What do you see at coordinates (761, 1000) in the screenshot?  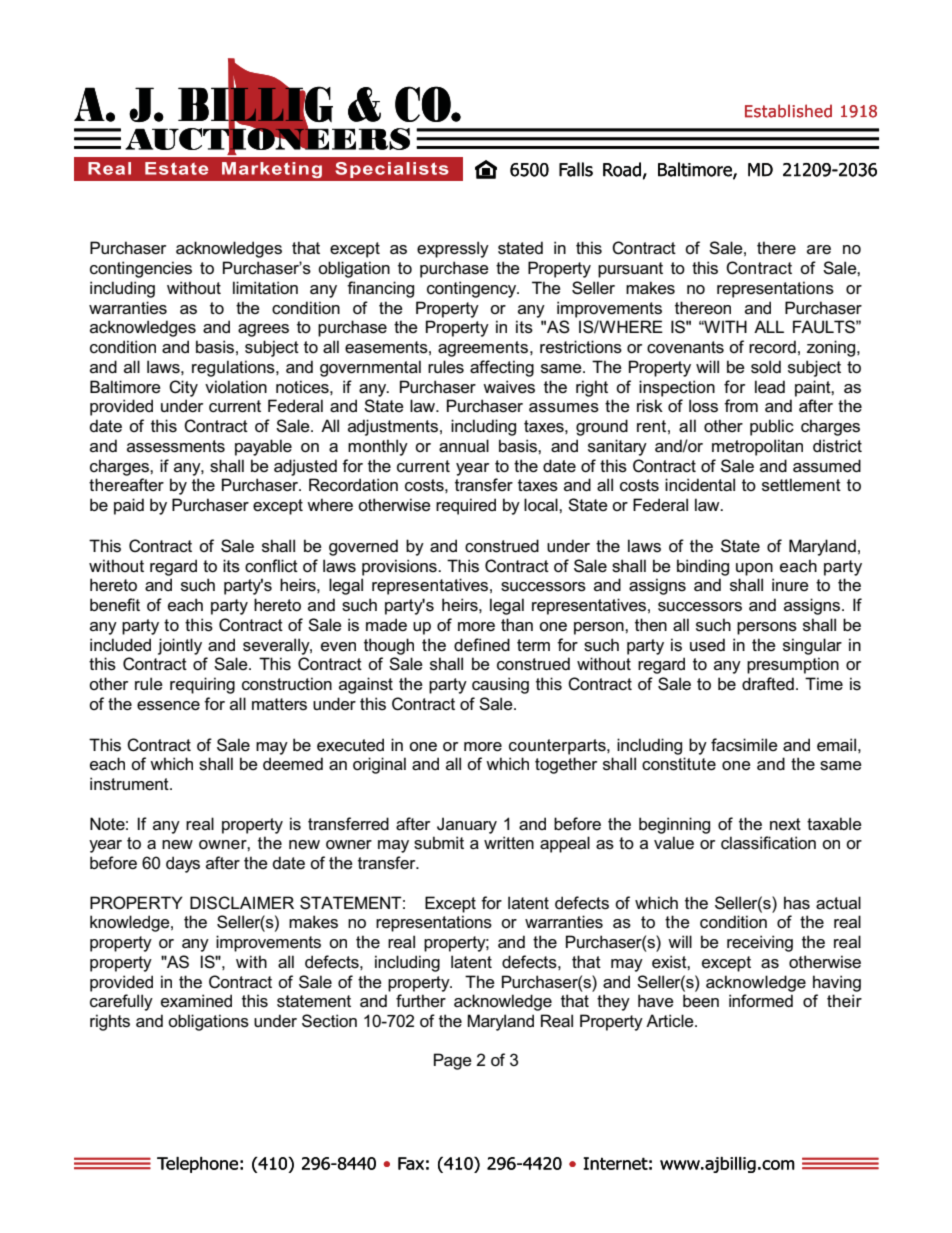 I see `informed` at bounding box center [761, 1000].
